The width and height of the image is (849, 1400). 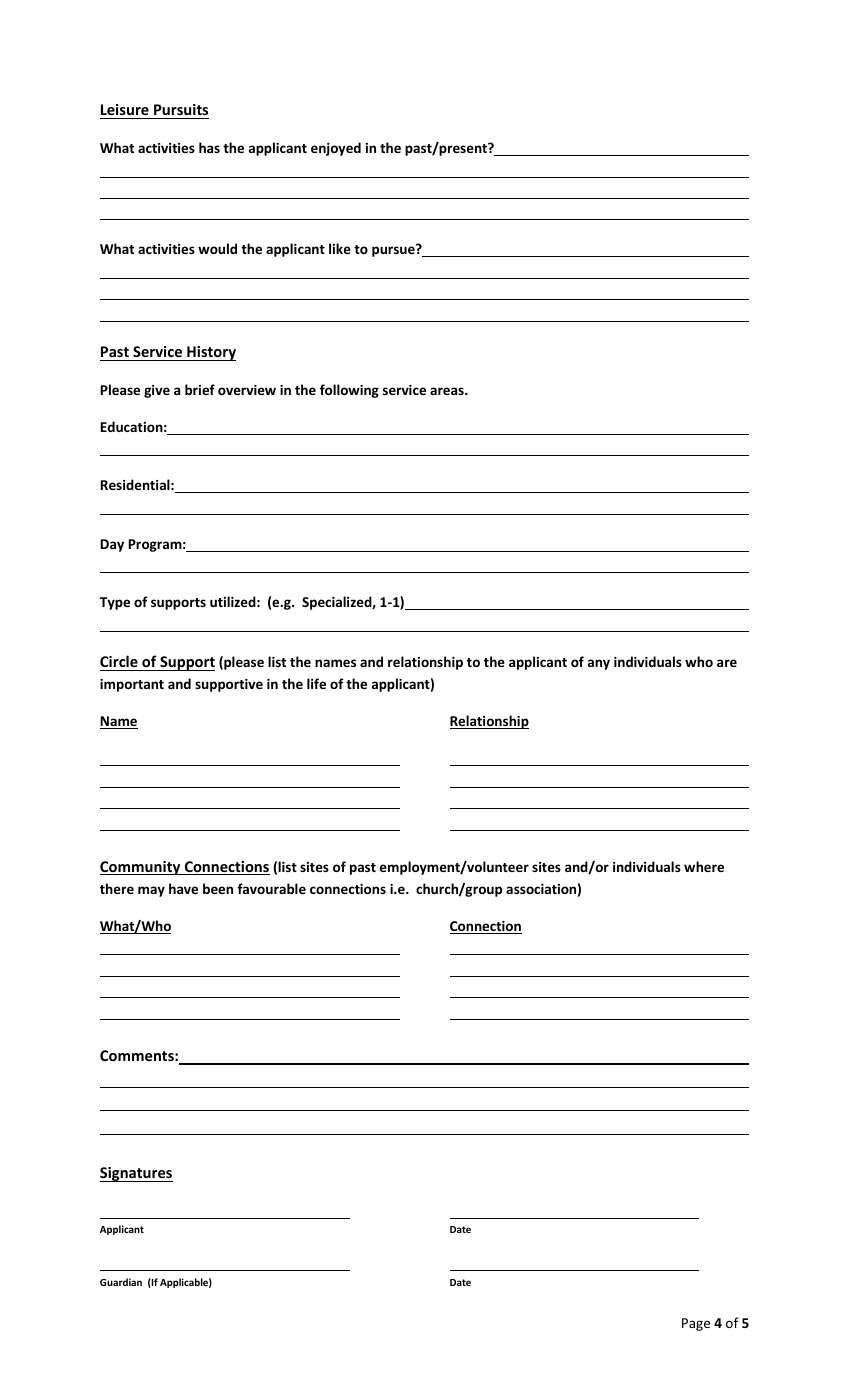 What do you see at coordinates (336, 149) in the image?
I see `enjoyed` at bounding box center [336, 149].
